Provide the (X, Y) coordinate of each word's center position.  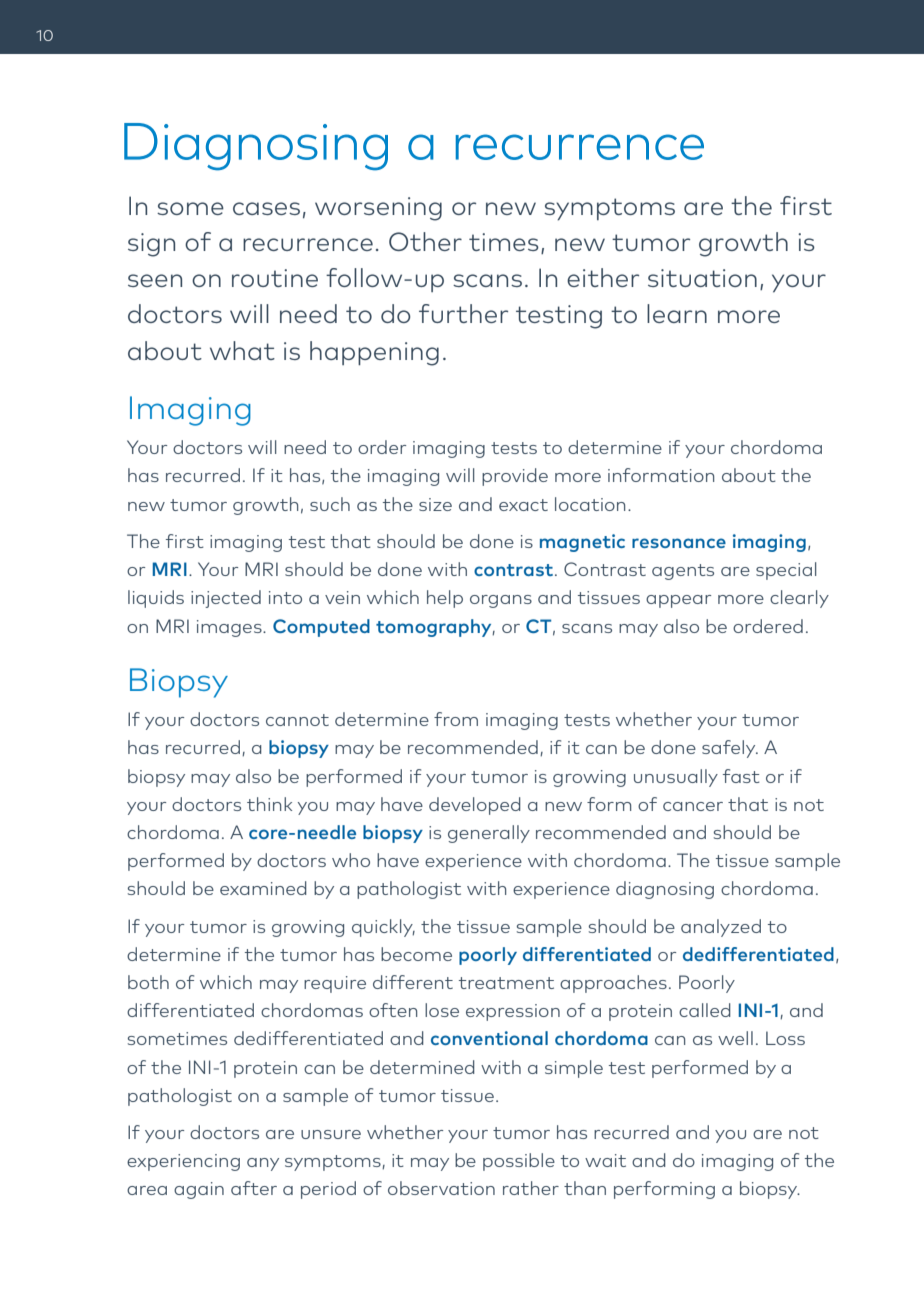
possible (519, 1162)
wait (605, 1160)
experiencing (183, 1162)
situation (702, 278)
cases (266, 208)
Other (425, 241)
